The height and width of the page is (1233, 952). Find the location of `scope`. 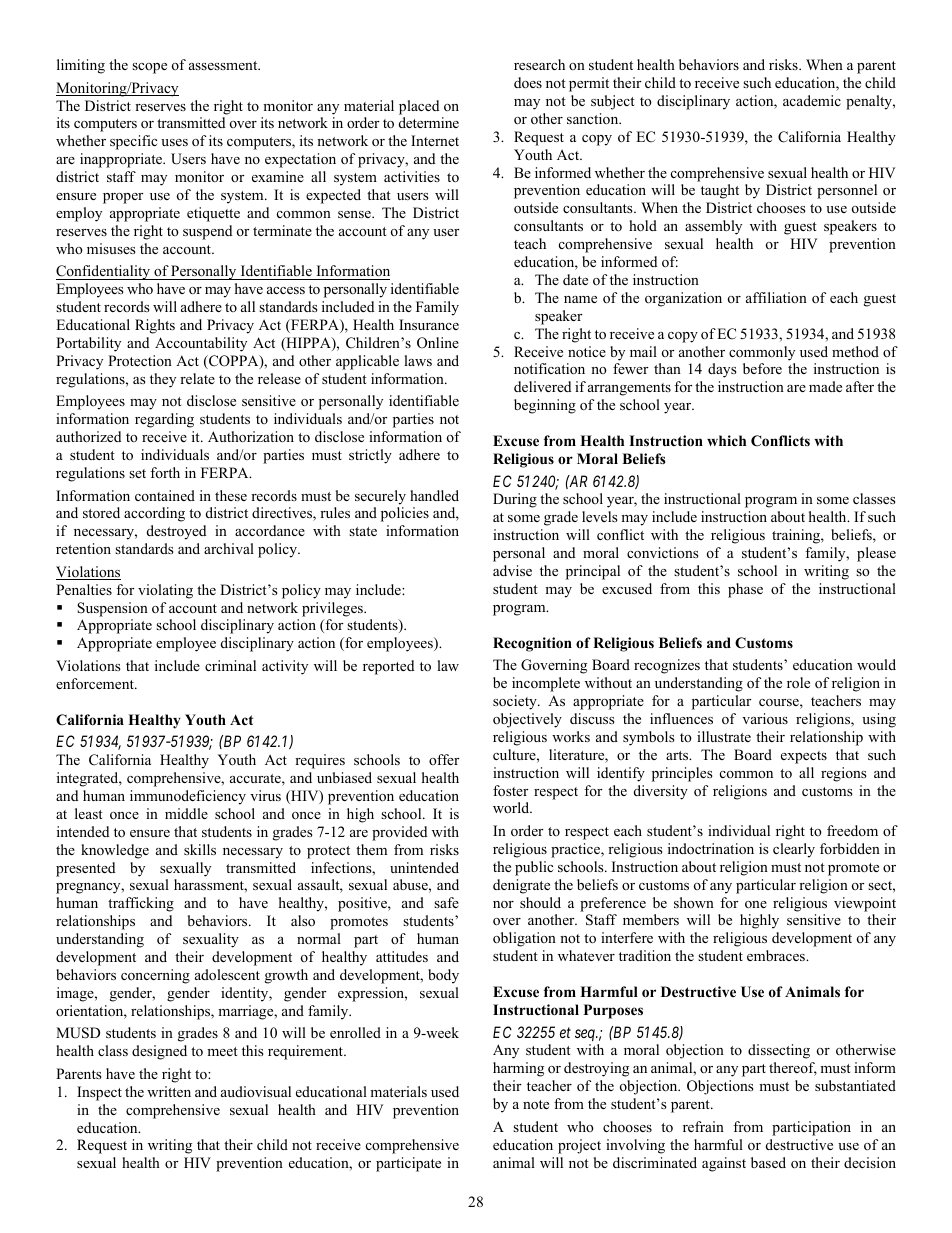

scope is located at coordinates (149, 68).
